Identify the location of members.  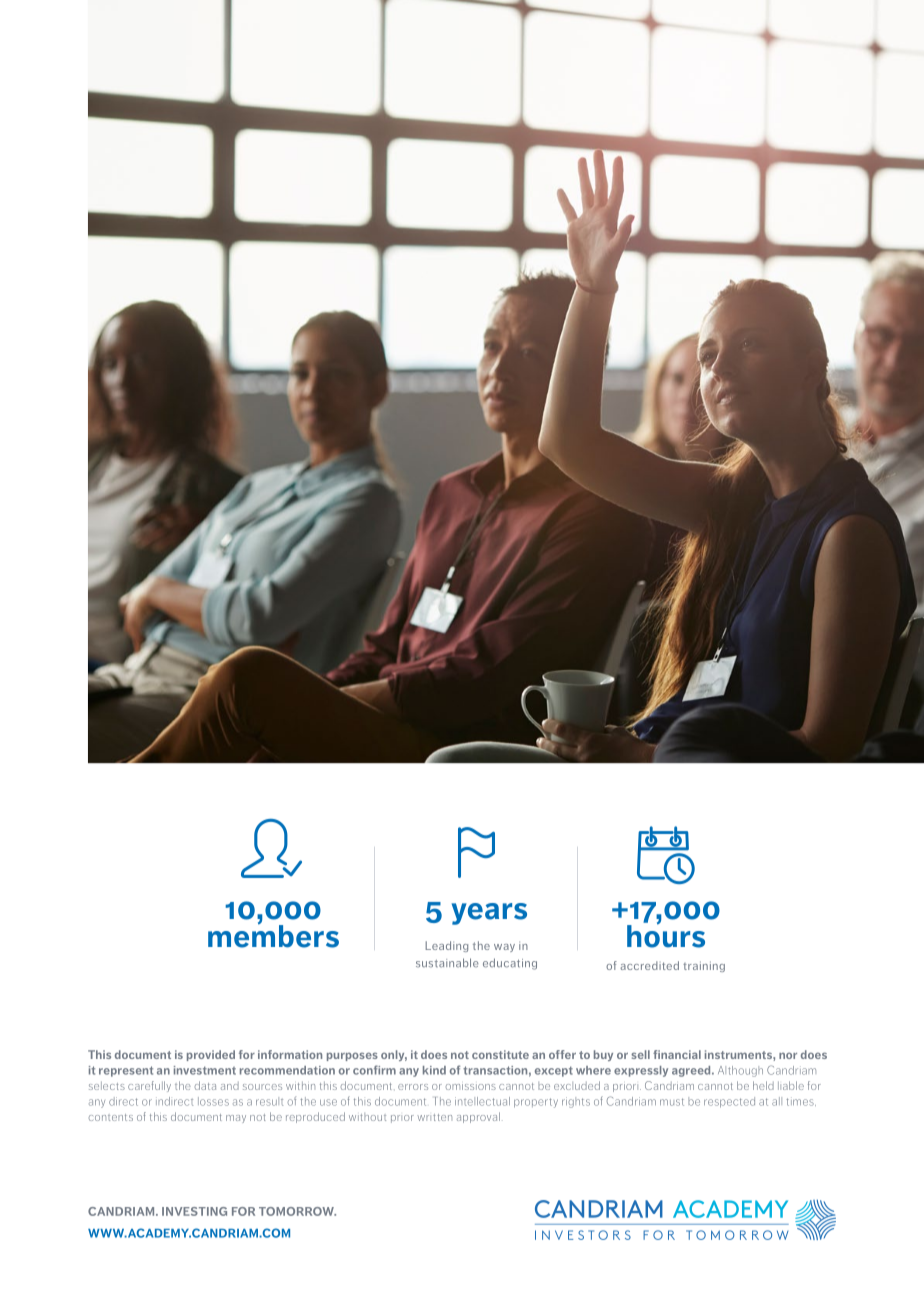
(273, 935).
